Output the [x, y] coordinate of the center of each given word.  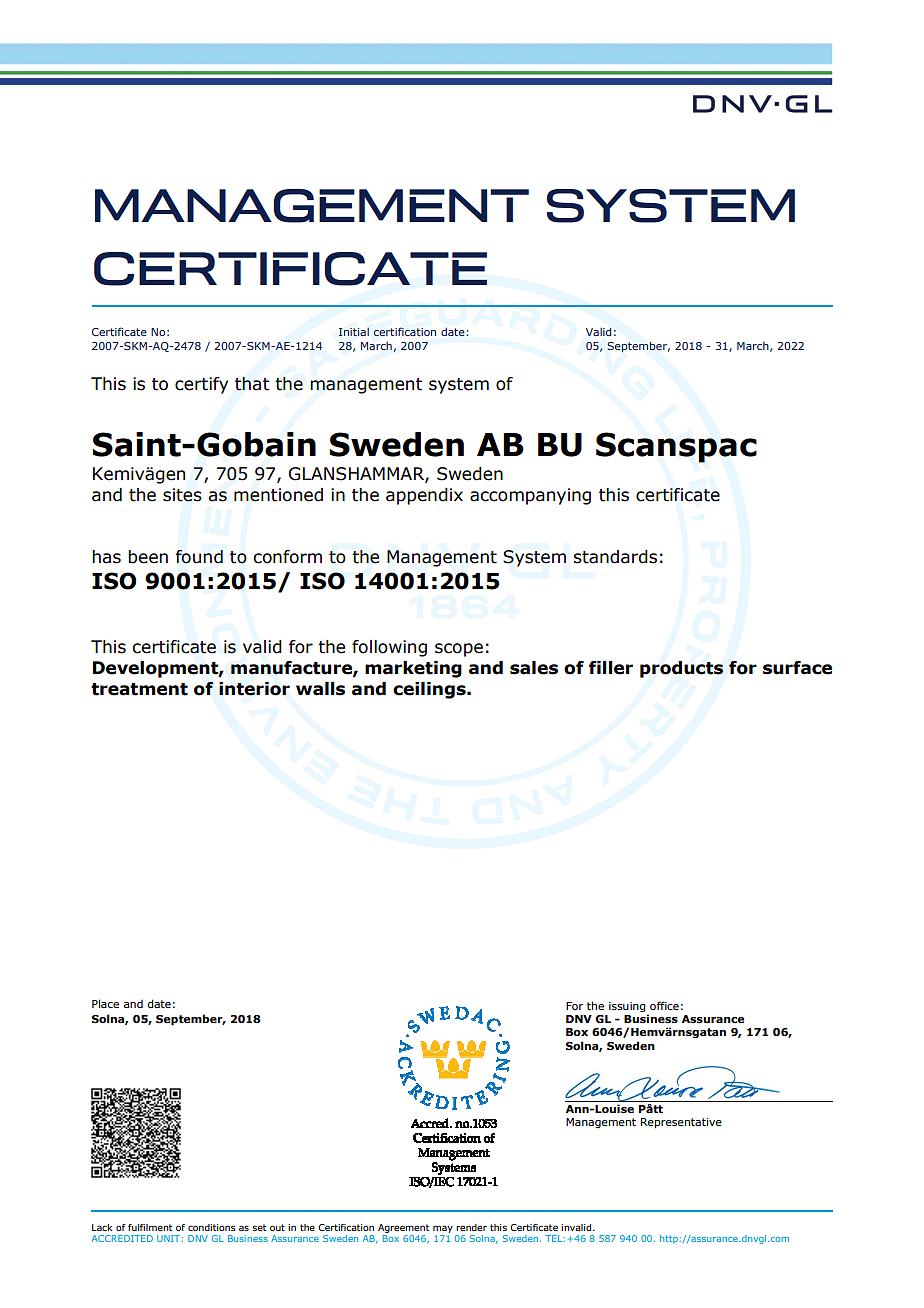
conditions [212, 1227]
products [681, 669]
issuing [627, 1007]
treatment [139, 689]
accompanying [530, 496]
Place [105, 1003]
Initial [354, 331]
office [664, 1005]
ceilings [430, 690]
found [199, 557]
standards [615, 557]
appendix [424, 496]
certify [201, 385]
